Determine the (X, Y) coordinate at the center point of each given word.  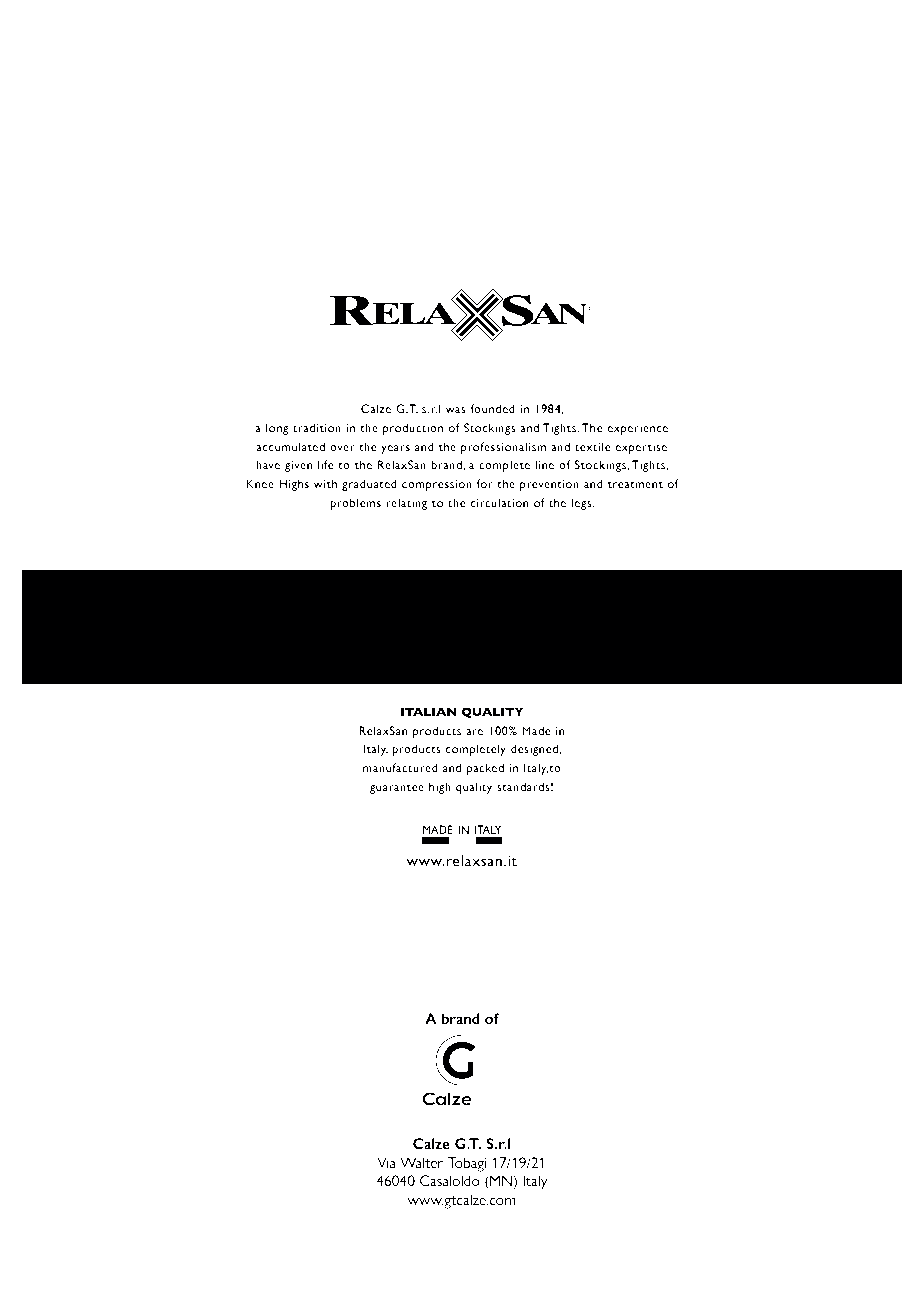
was (456, 410)
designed (534, 750)
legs (582, 504)
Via (386, 1162)
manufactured (400, 767)
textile (593, 446)
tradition (317, 427)
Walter (421, 1162)
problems (355, 504)
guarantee (397, 789)
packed (485, 769)
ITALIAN (429, 711)
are (474, 732)
